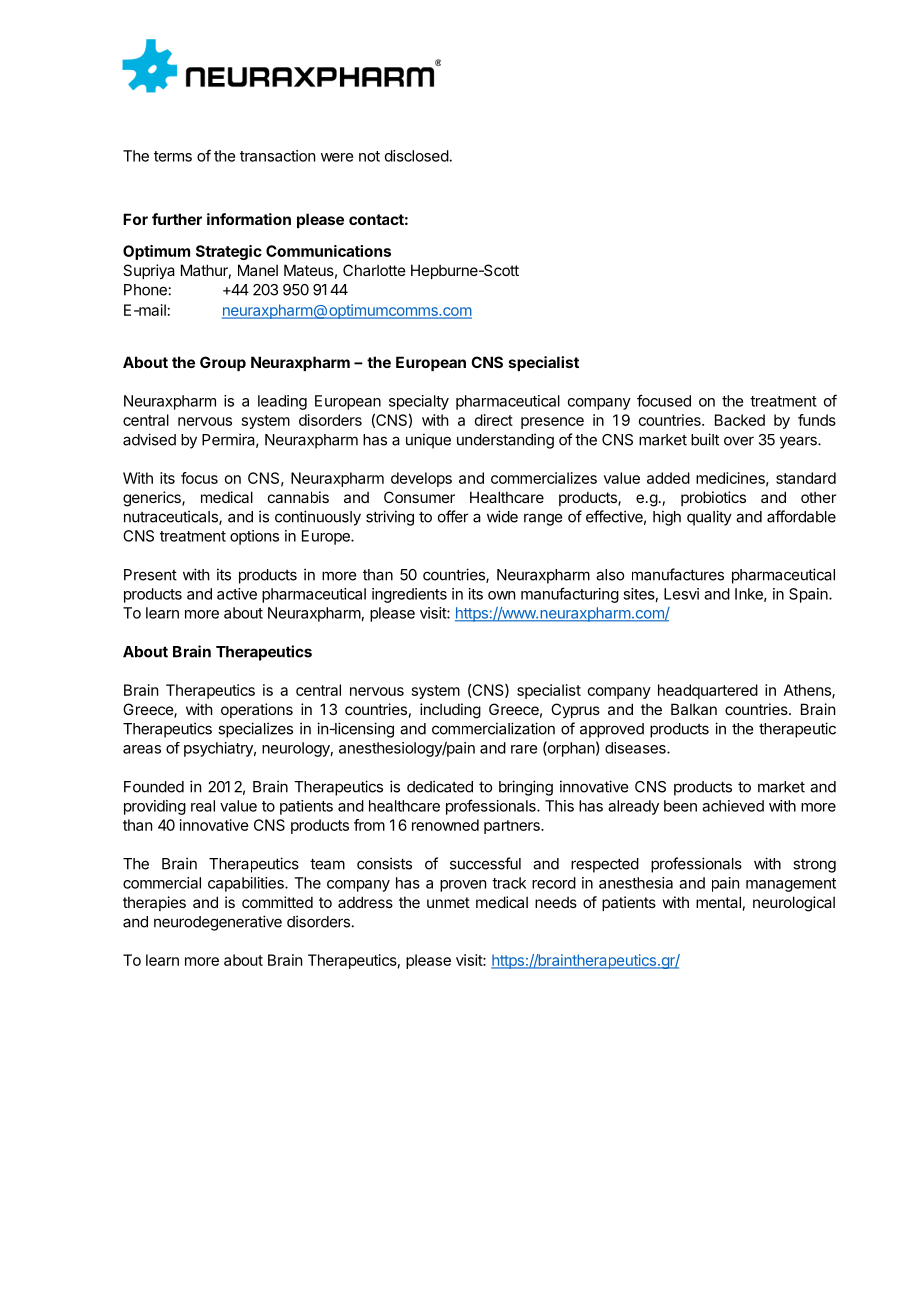  I want to click on quality, so click(709, 518).
